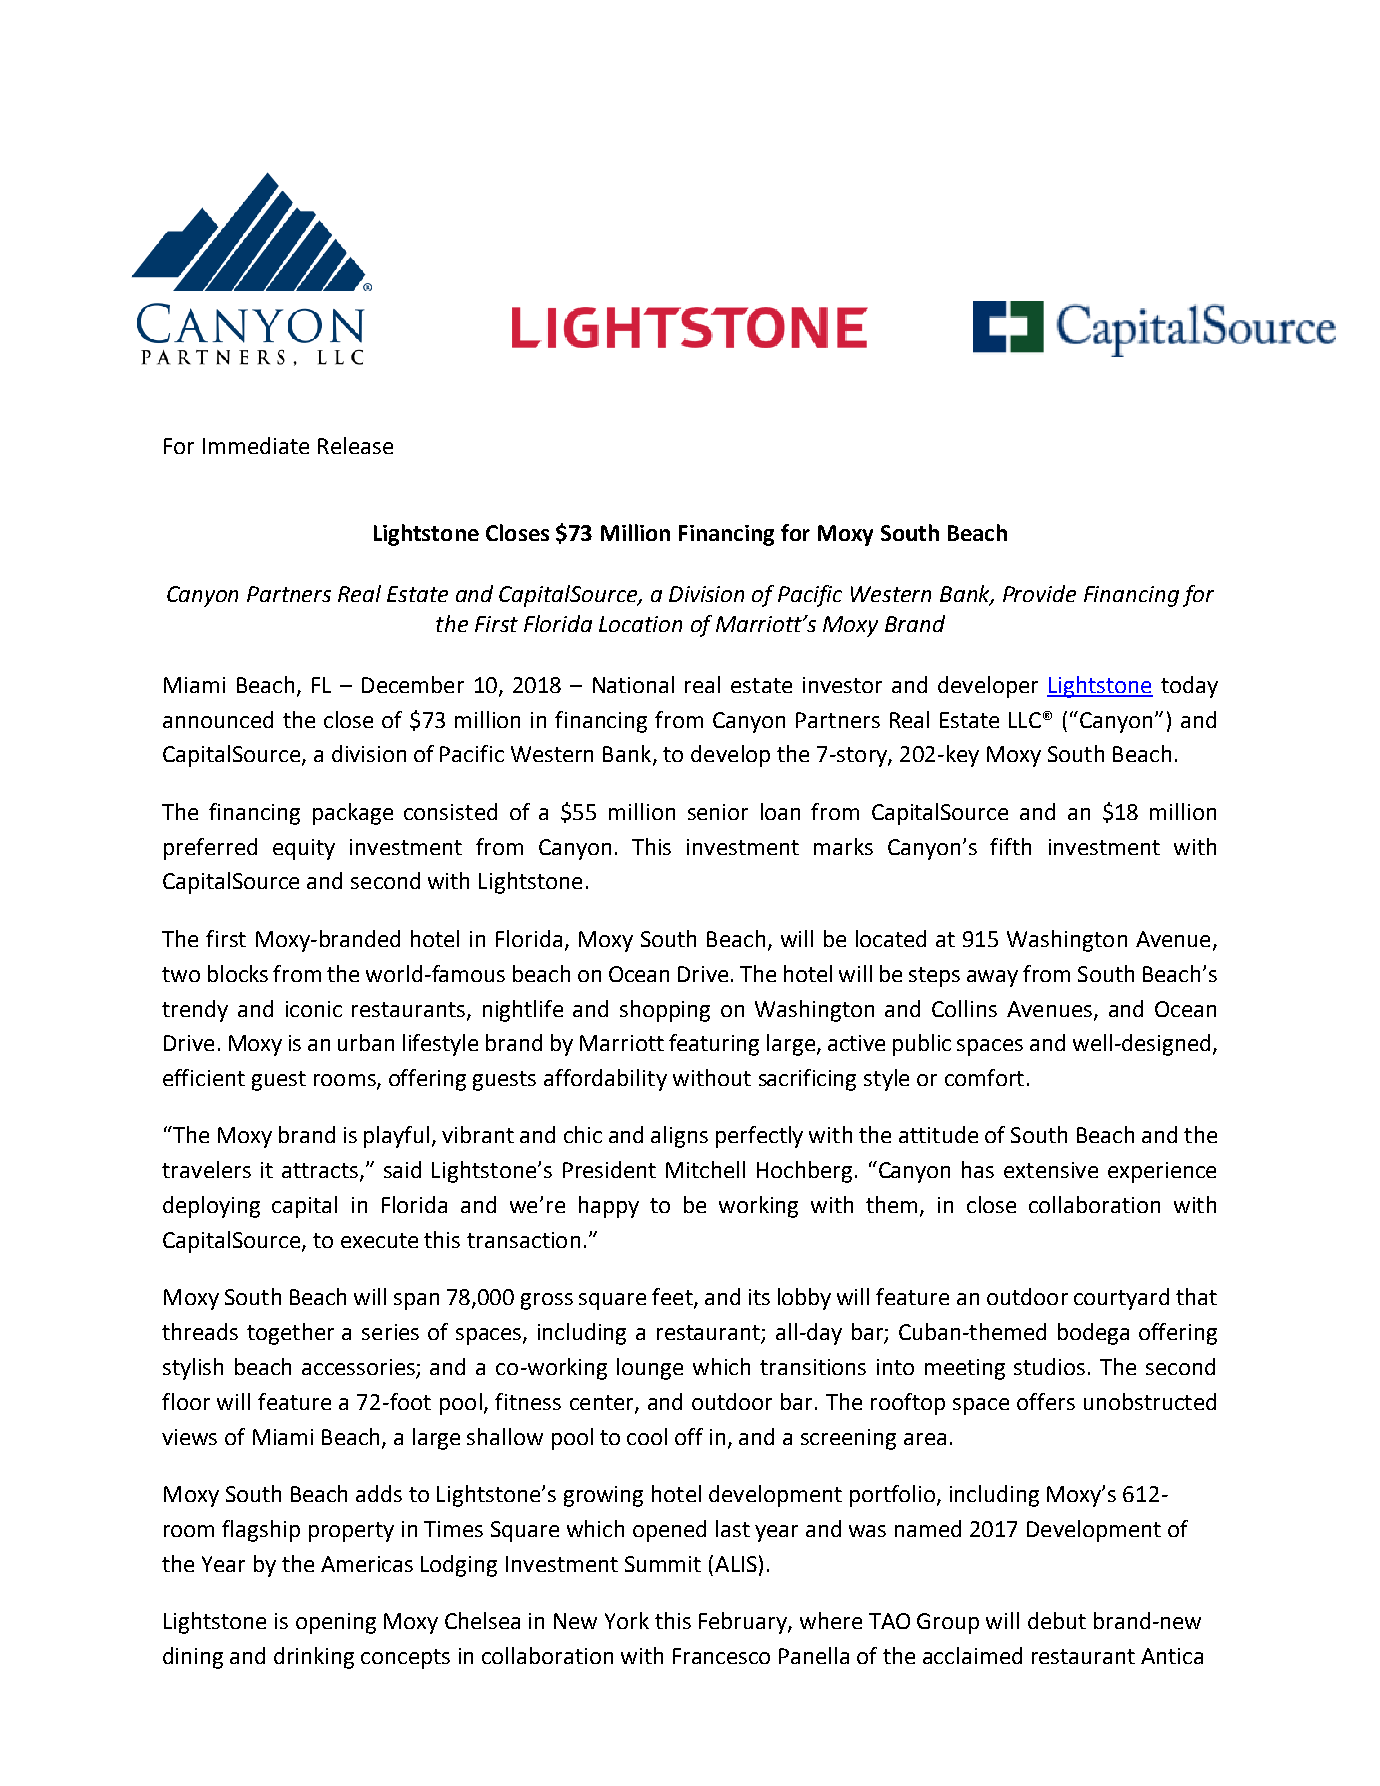 The height and width of the image is (1786, 1380). What do you see at coordinates (673, 1298) in the image?
I see `feet` at bounding box center [673, 1298].
